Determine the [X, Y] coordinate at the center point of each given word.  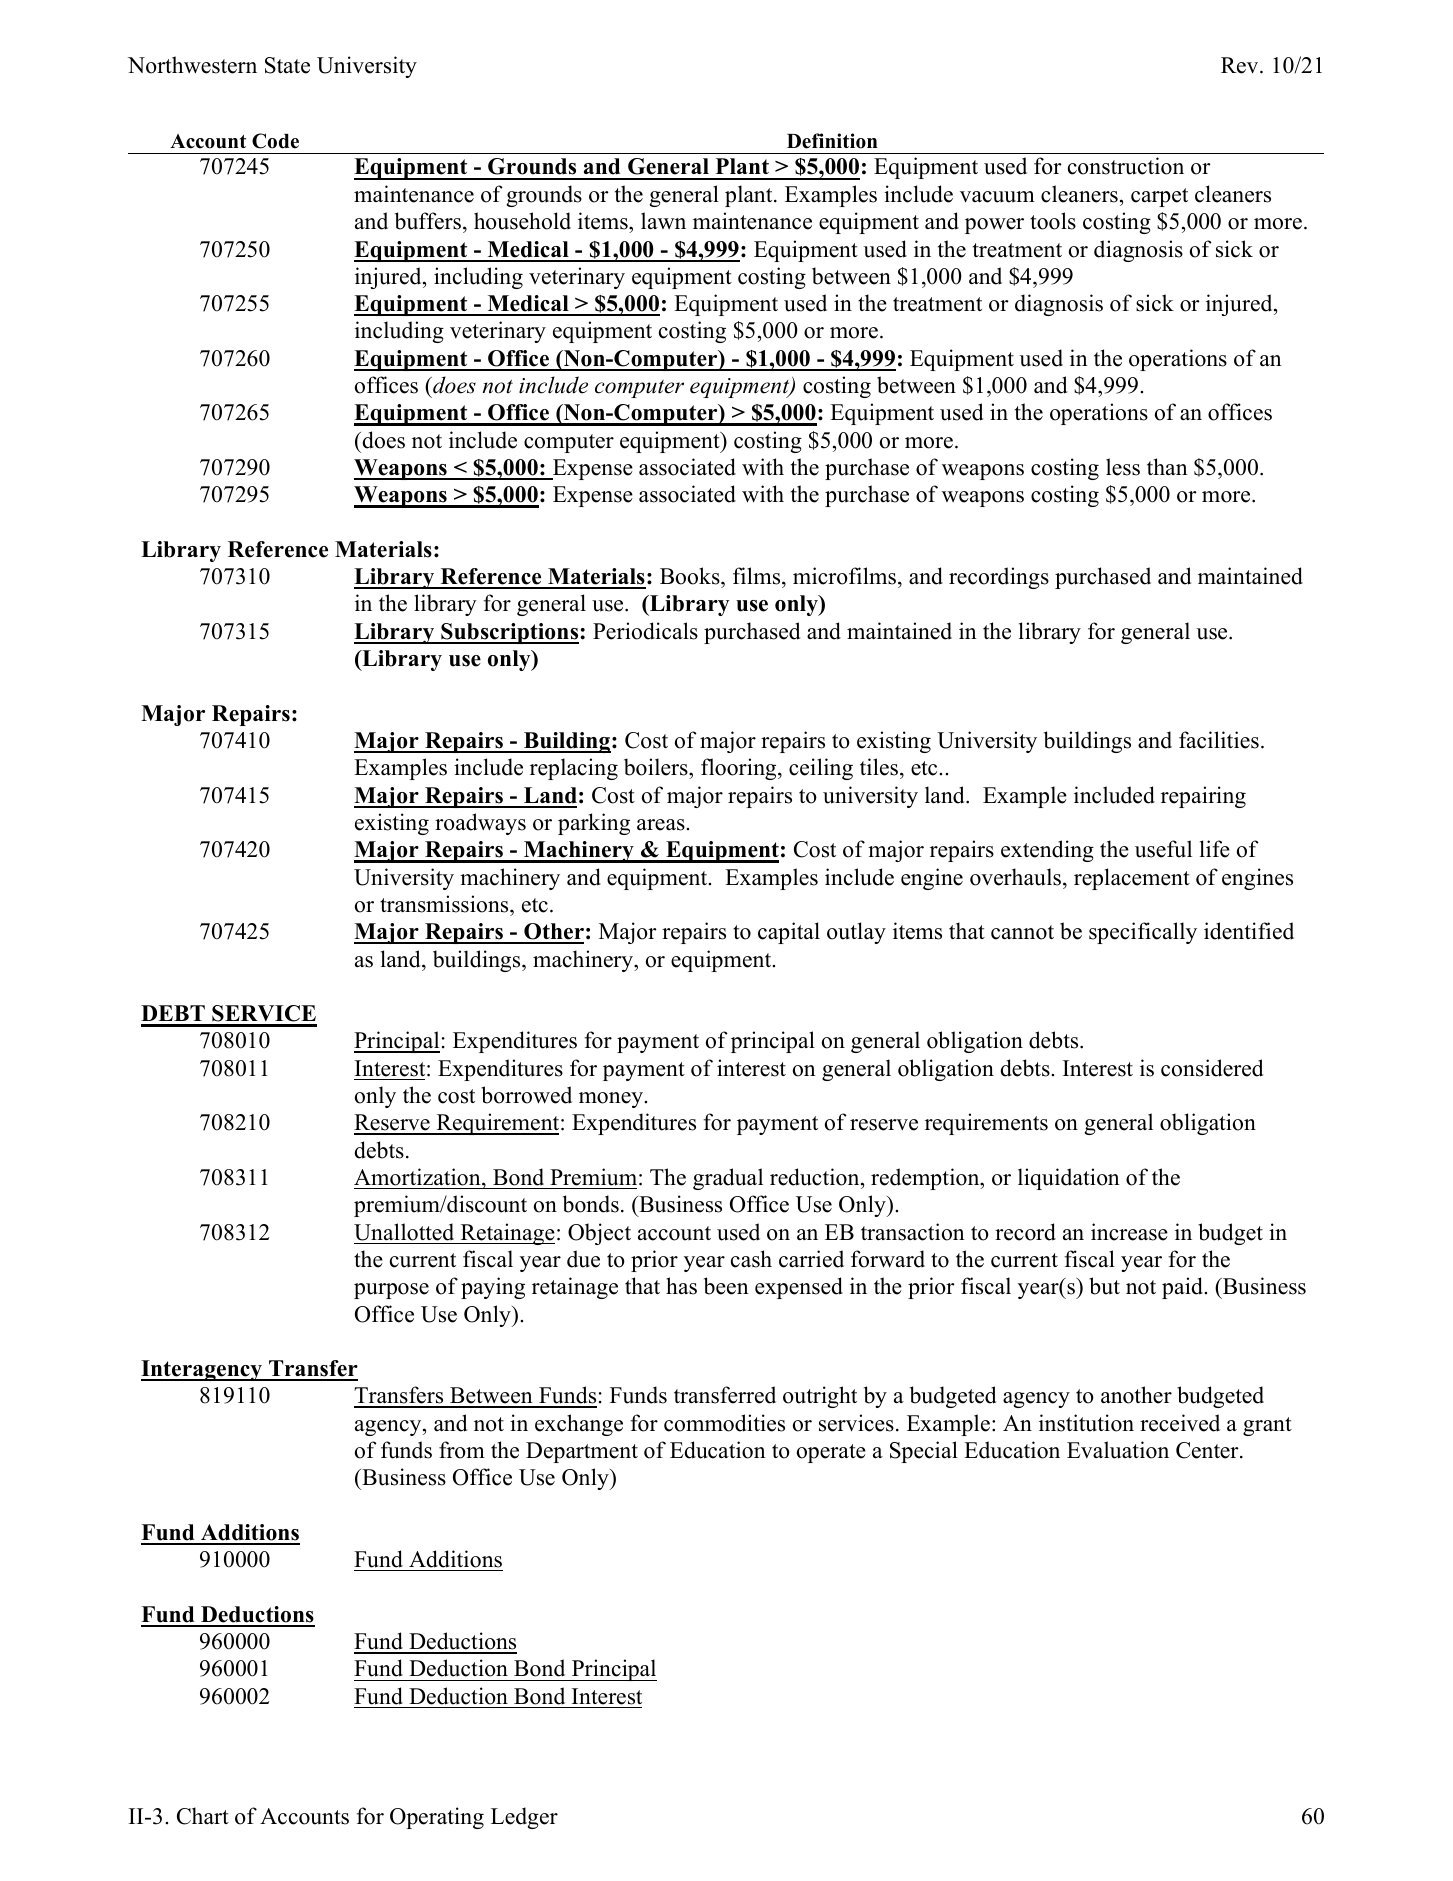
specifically [1143, 933]
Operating [437, 1818]
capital [789, 933]
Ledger [524, 1818]
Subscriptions [509, 633]
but [1104, 1286]
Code [275, 141]
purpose [391, 1291]
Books [691, 576]
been [726, 1286]
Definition [832, 141]
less [1123, 467]
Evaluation [1118, 1450]
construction [1126, 166]
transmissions [445, 904]
